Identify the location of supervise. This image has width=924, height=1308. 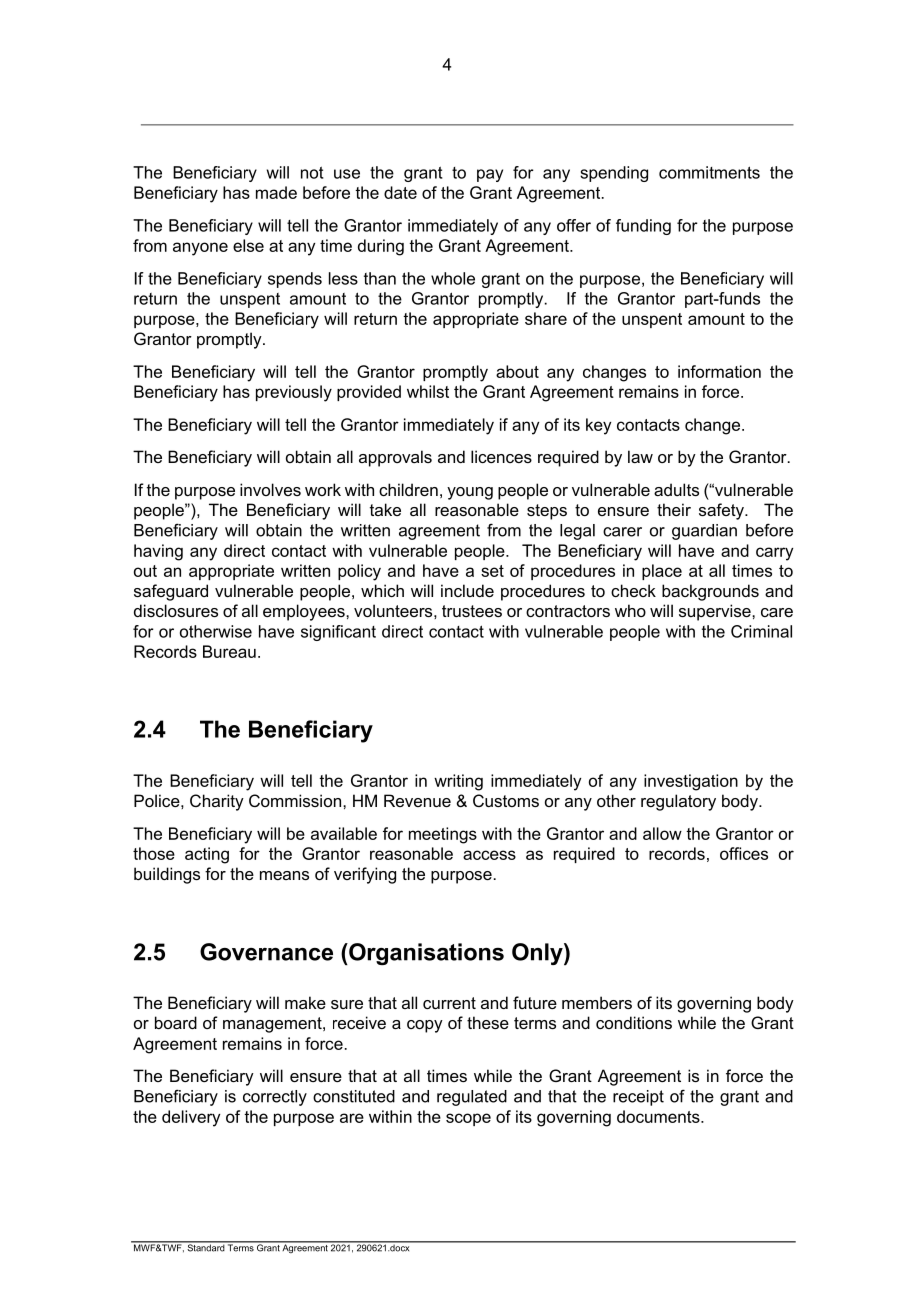
(716, 612).
